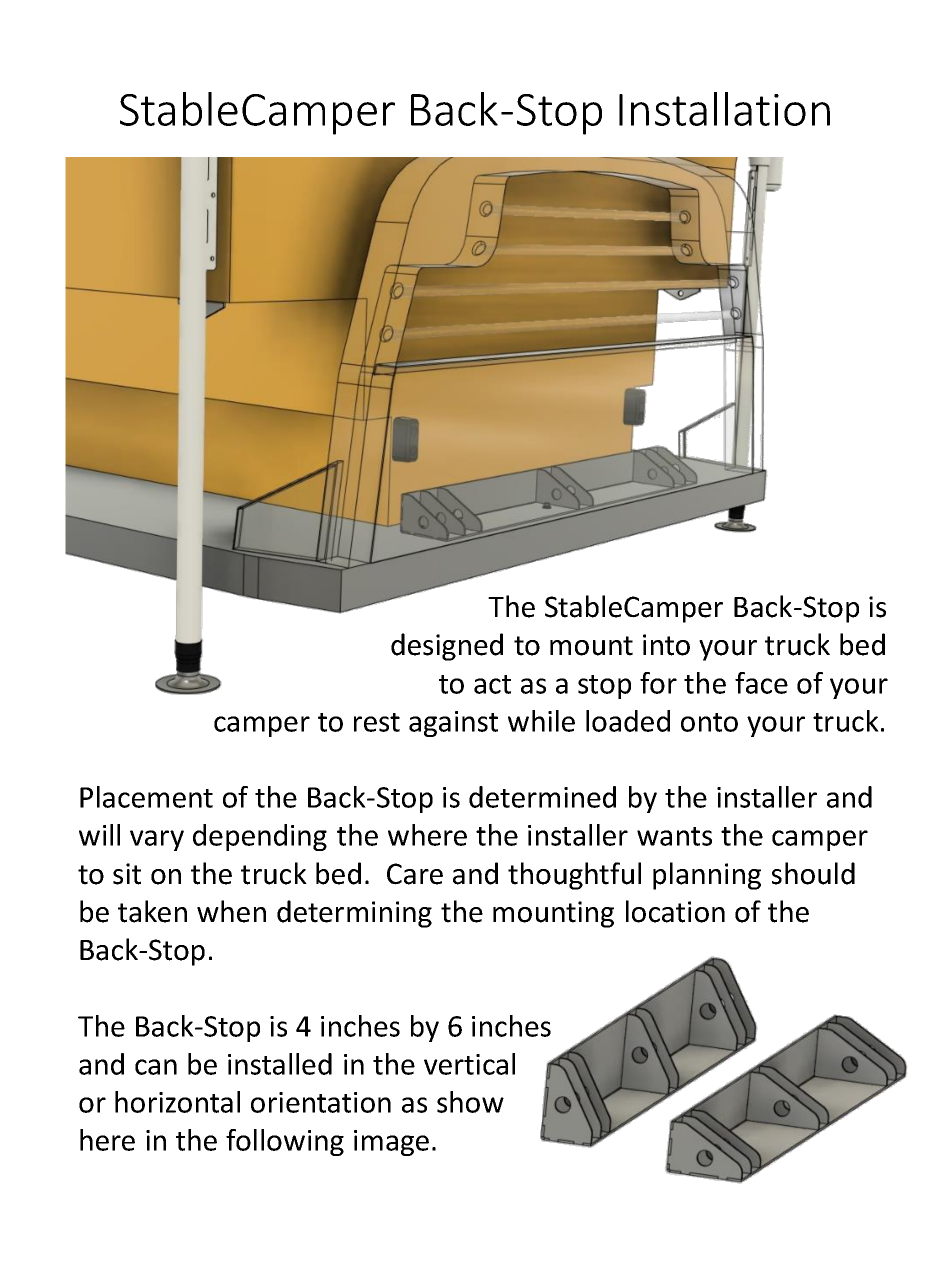 The width and height of the screenshot is (952, 1270). I want to click on rest, so click(377, 722).
